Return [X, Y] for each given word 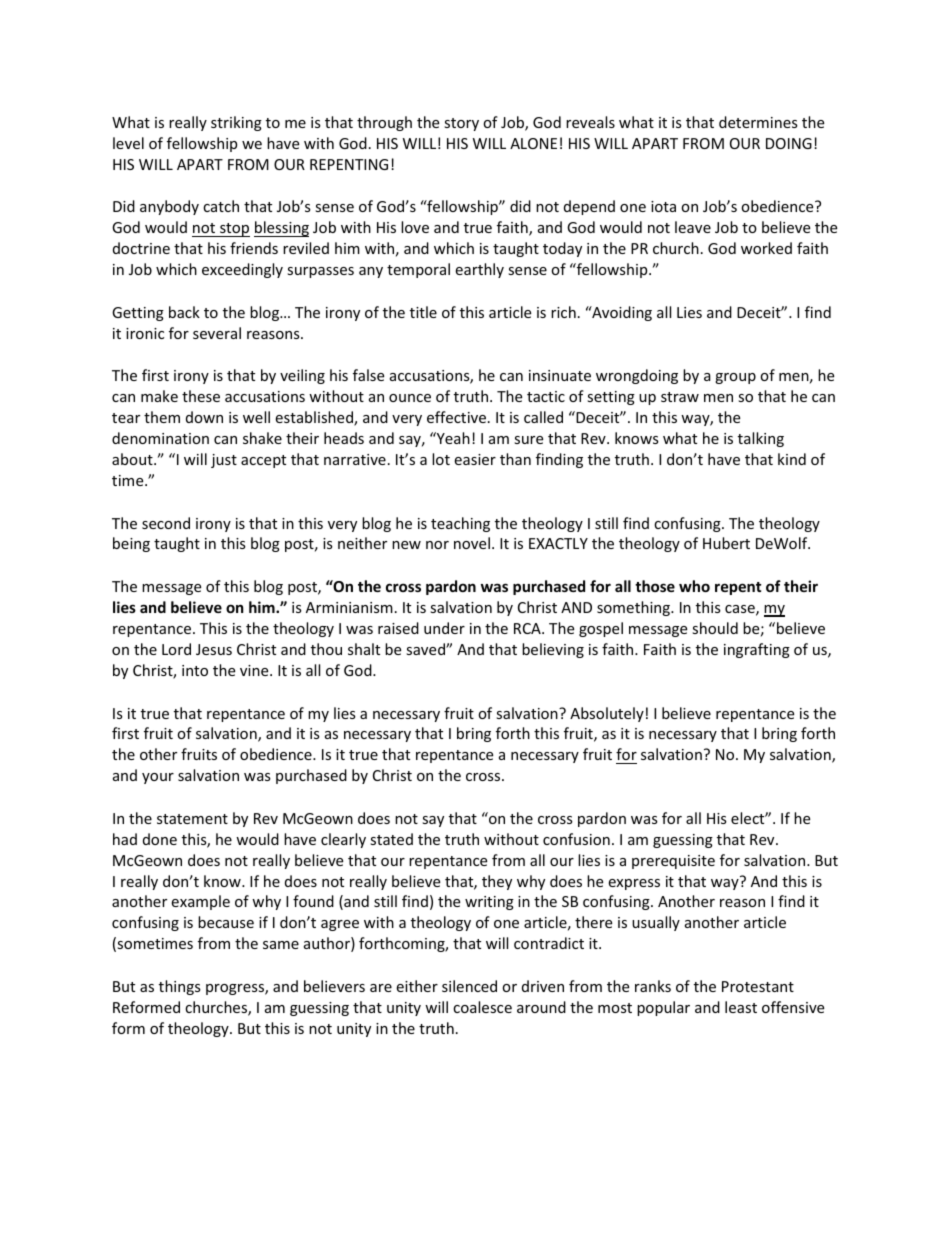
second [166, 523]
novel [472, 543]
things [180, 987]
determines [758, 122]
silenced [469, 986]
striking [236, 123]
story [461, 124]
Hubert [726, 543]
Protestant [758, 986]
